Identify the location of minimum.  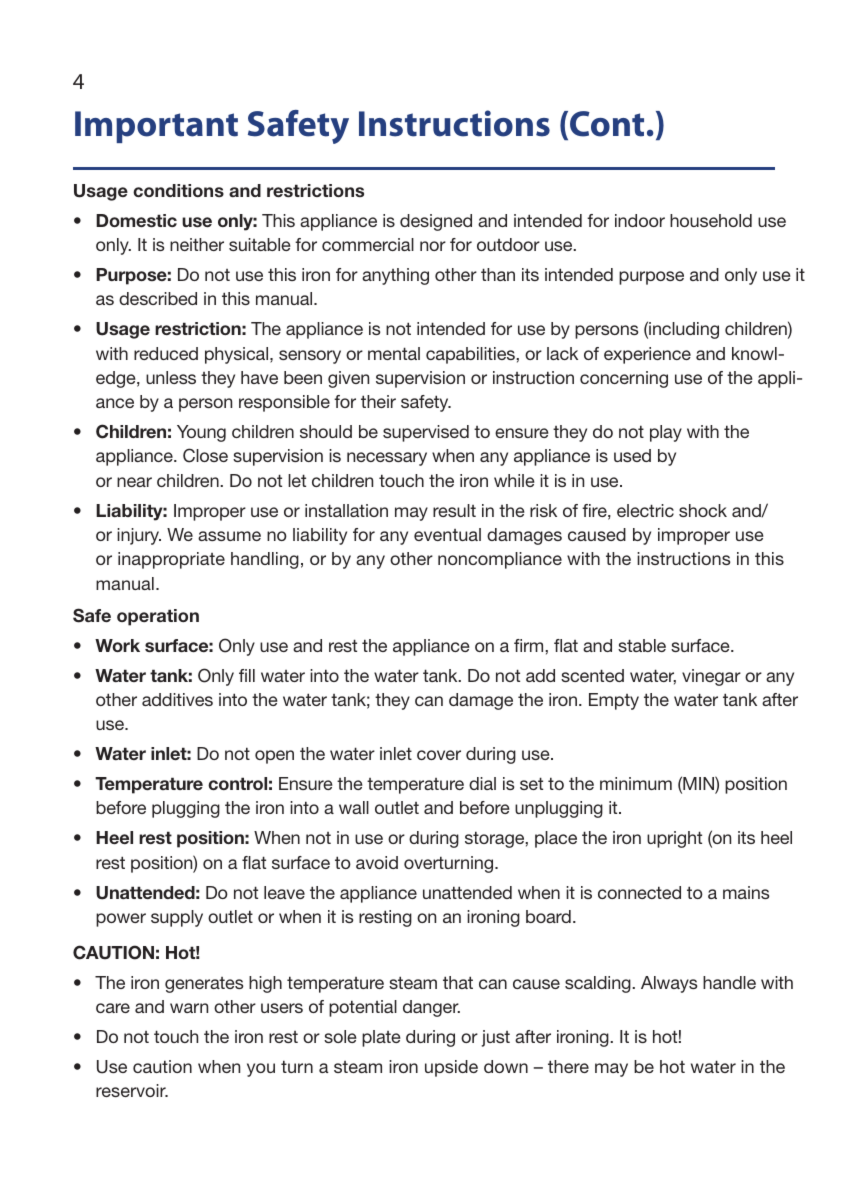
(636, 783).
